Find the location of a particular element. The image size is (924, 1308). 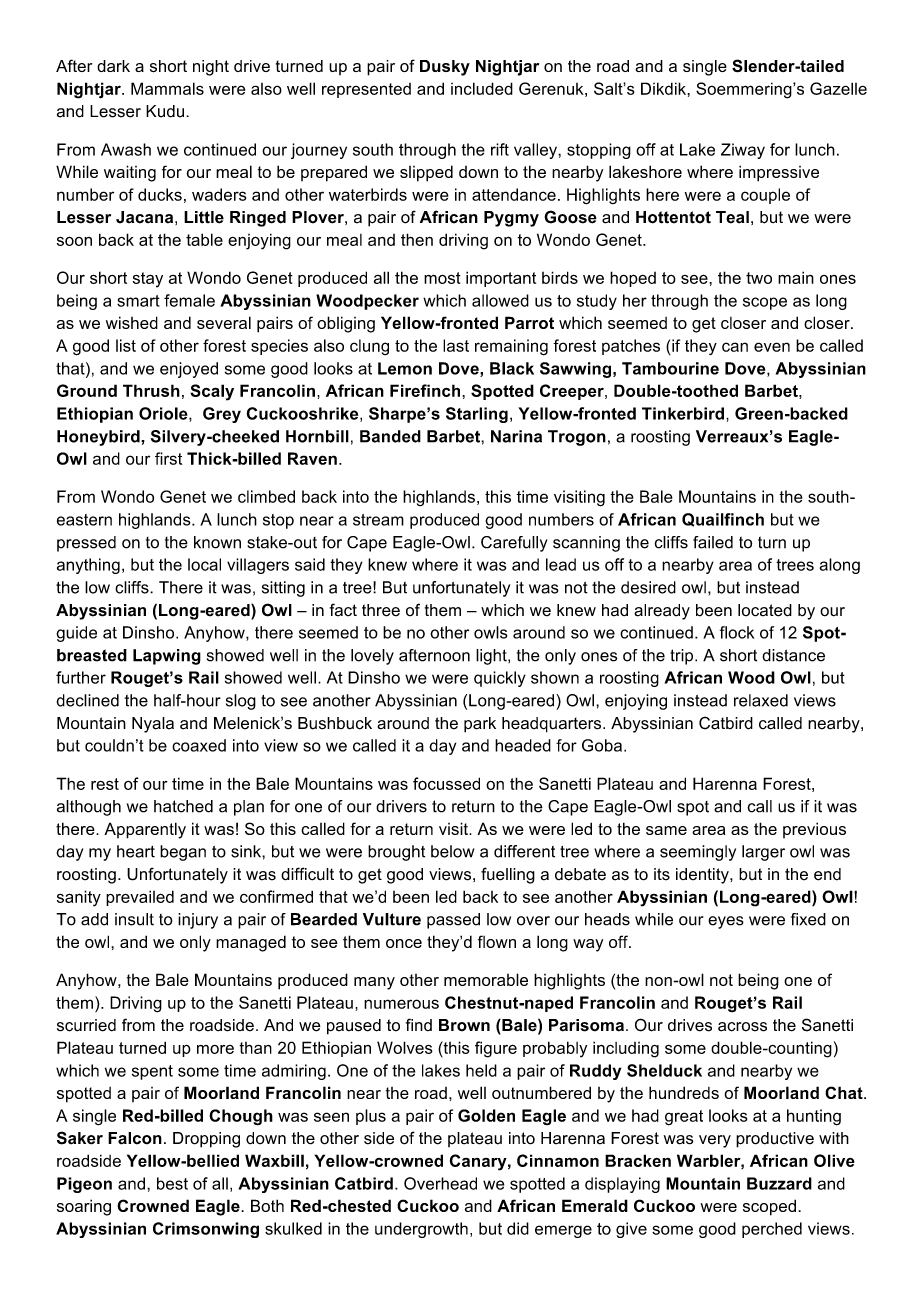

relaxed is located at coordinates (761, 700).
